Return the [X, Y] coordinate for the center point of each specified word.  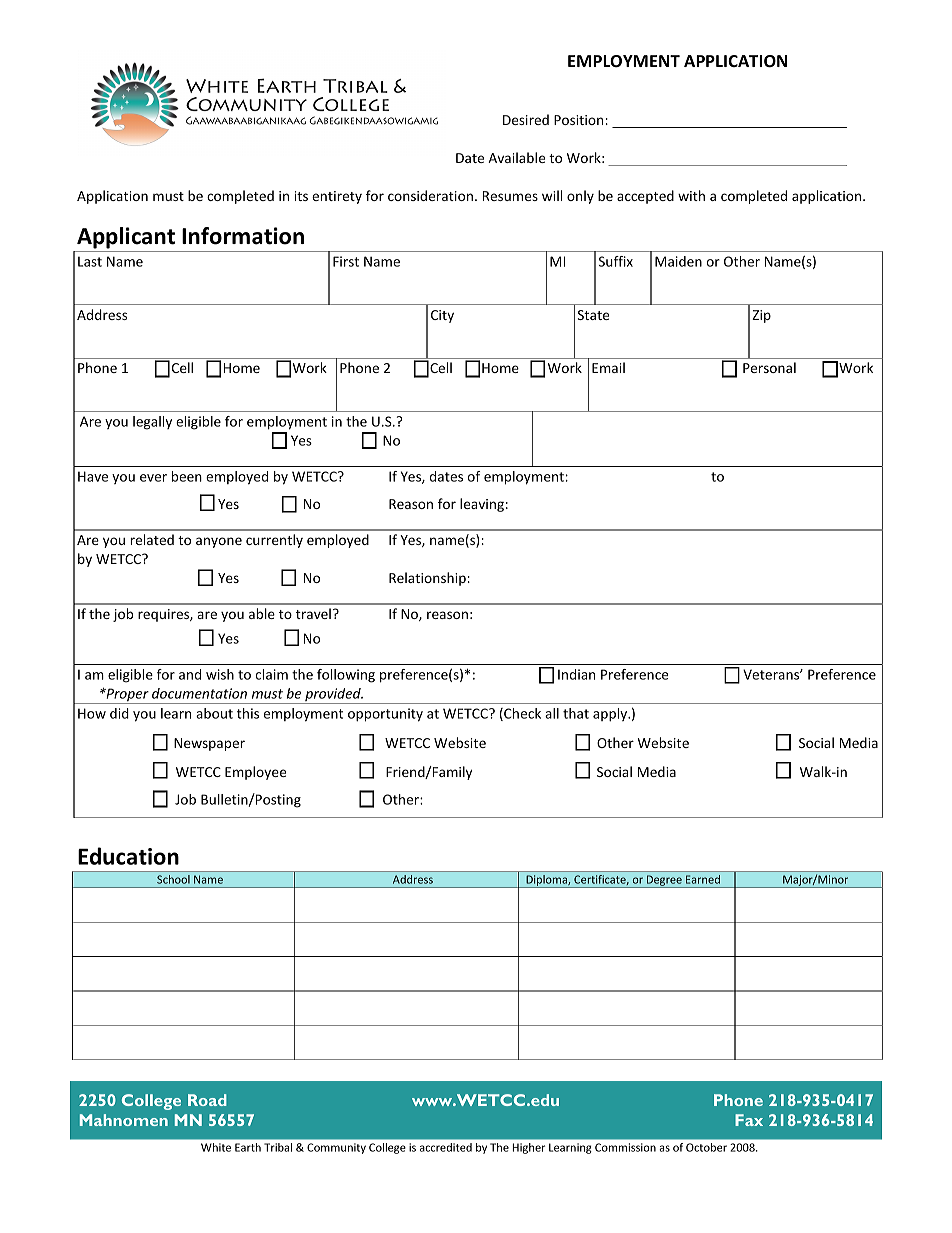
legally [152, 423]
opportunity [385, 715]
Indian [576, 674]
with [691, 195]
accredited [446, 1147]
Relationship [427, 579]
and [190, 674]
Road [207, 1100]
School [173, 879]
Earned [703, 879]
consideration [430, 195]
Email [608, 367]
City [442, 316]
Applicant [126, 238]
